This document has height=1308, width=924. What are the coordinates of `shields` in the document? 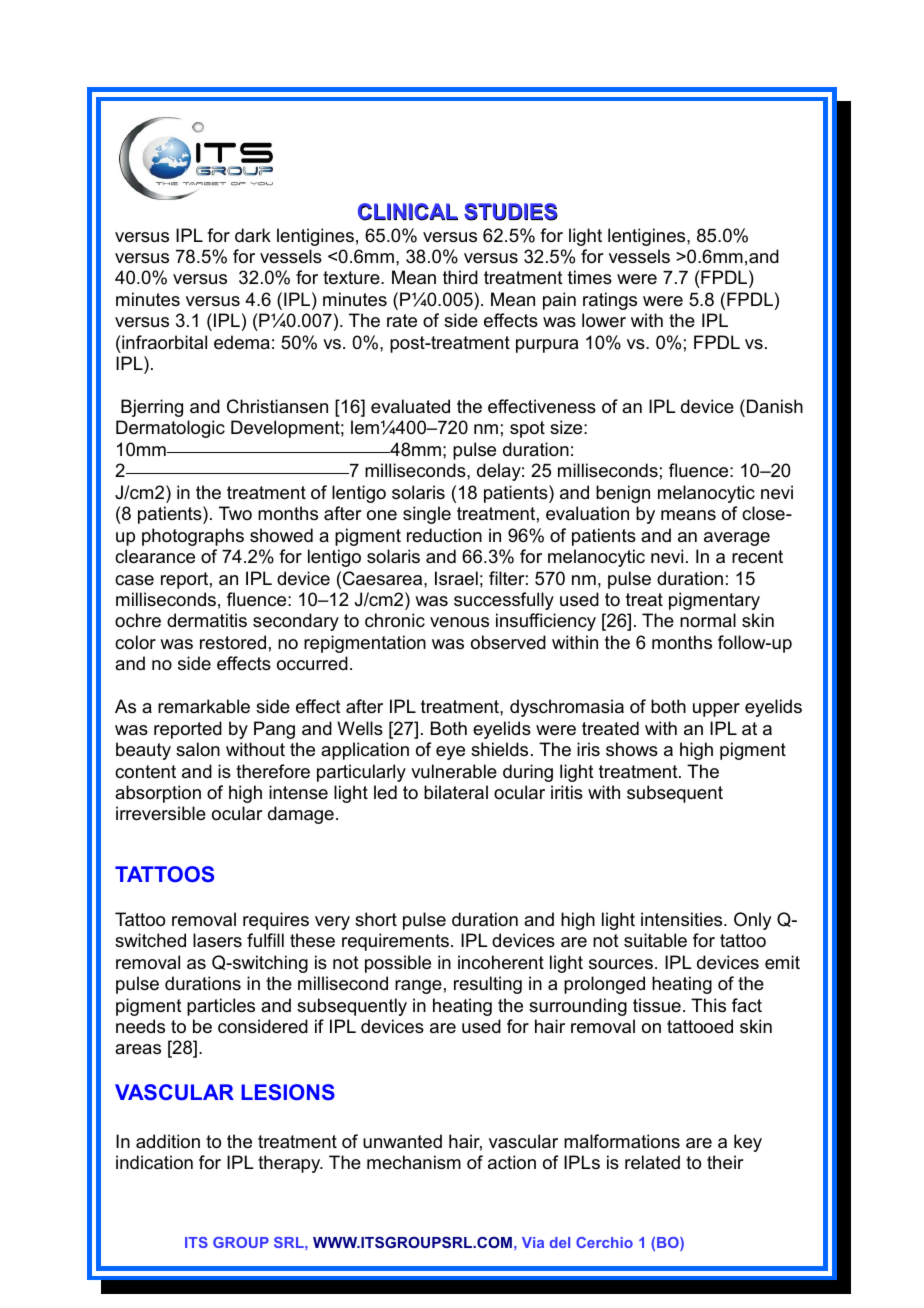 It's located at (499, 749).
